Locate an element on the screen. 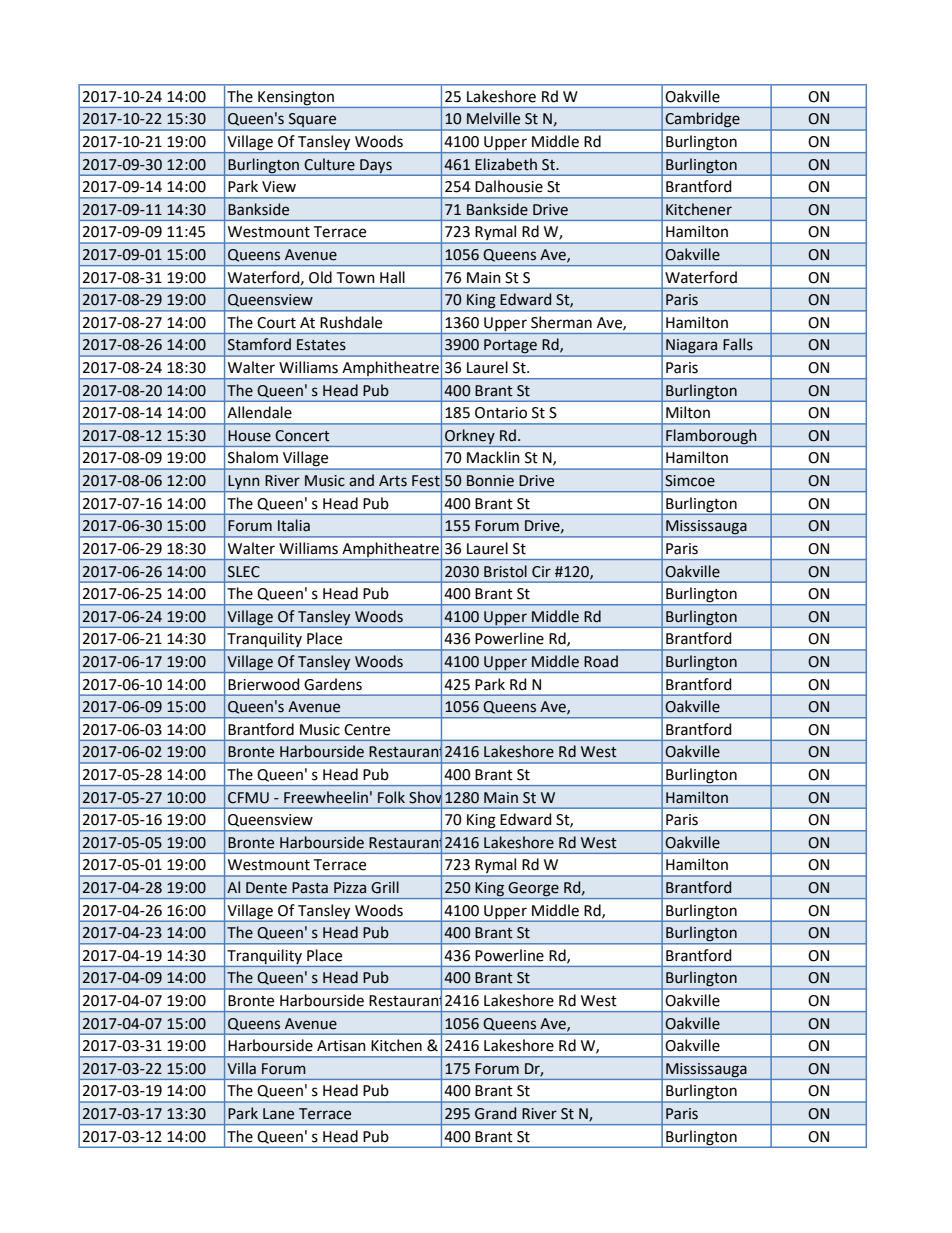 This screenshot has width=952, height=1233. Square is located at coordinates (313, 121).
